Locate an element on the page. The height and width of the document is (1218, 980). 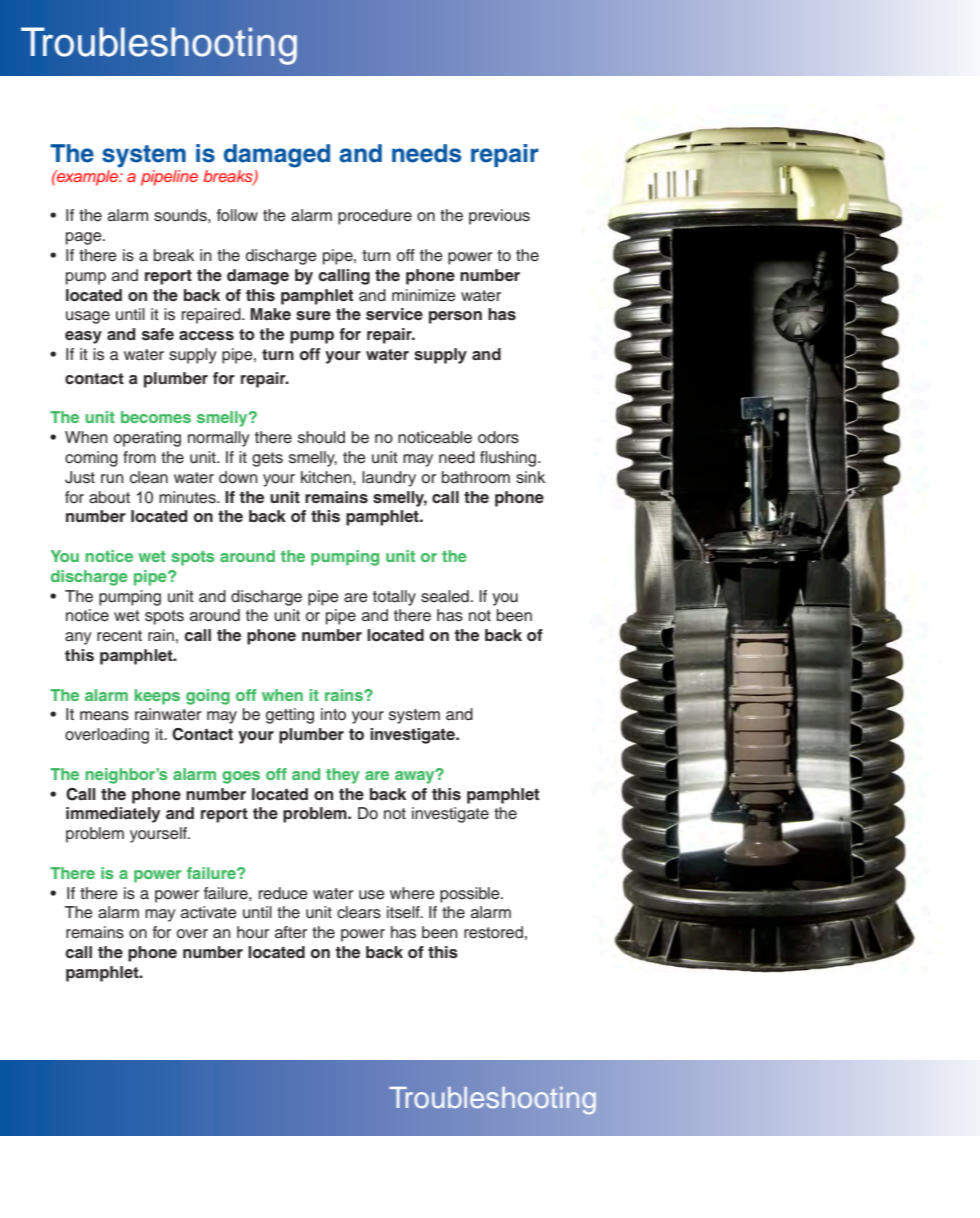
operating is located at coordinates (147, 439).
